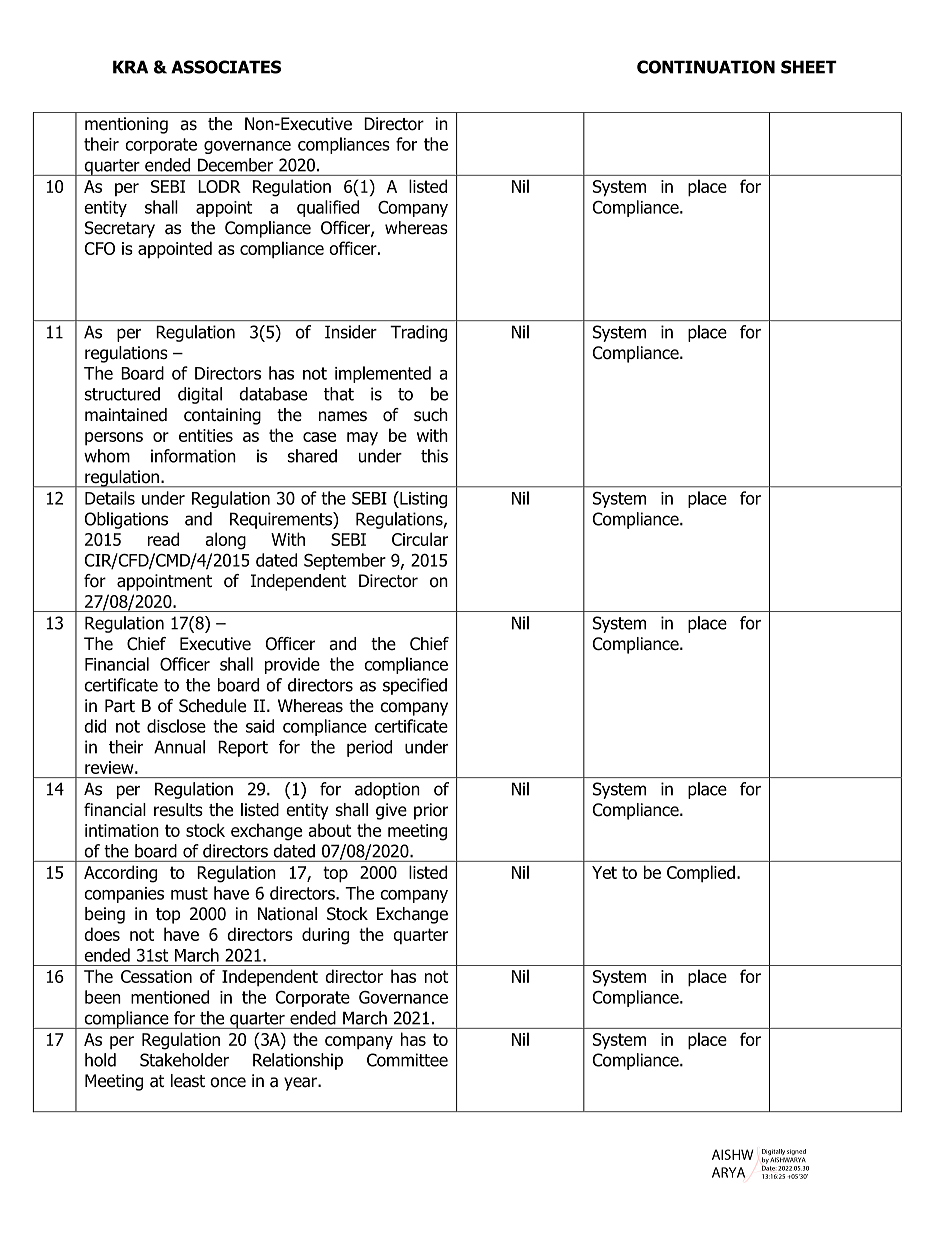  Describe the element at coordinates (188, 1081) in the page. I see `least` at that location.
